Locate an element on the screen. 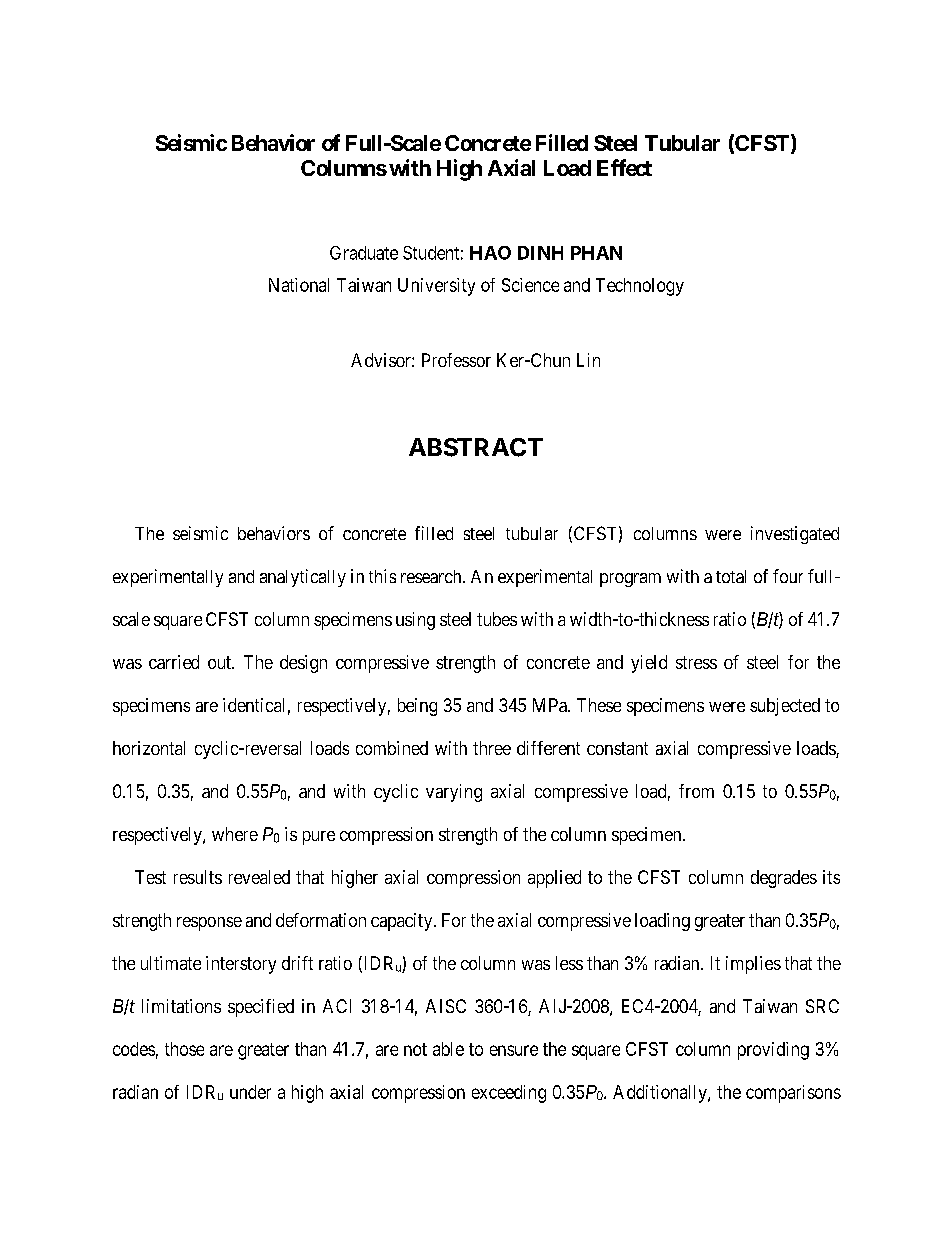  Effect is located at coordinates (624, 167).
